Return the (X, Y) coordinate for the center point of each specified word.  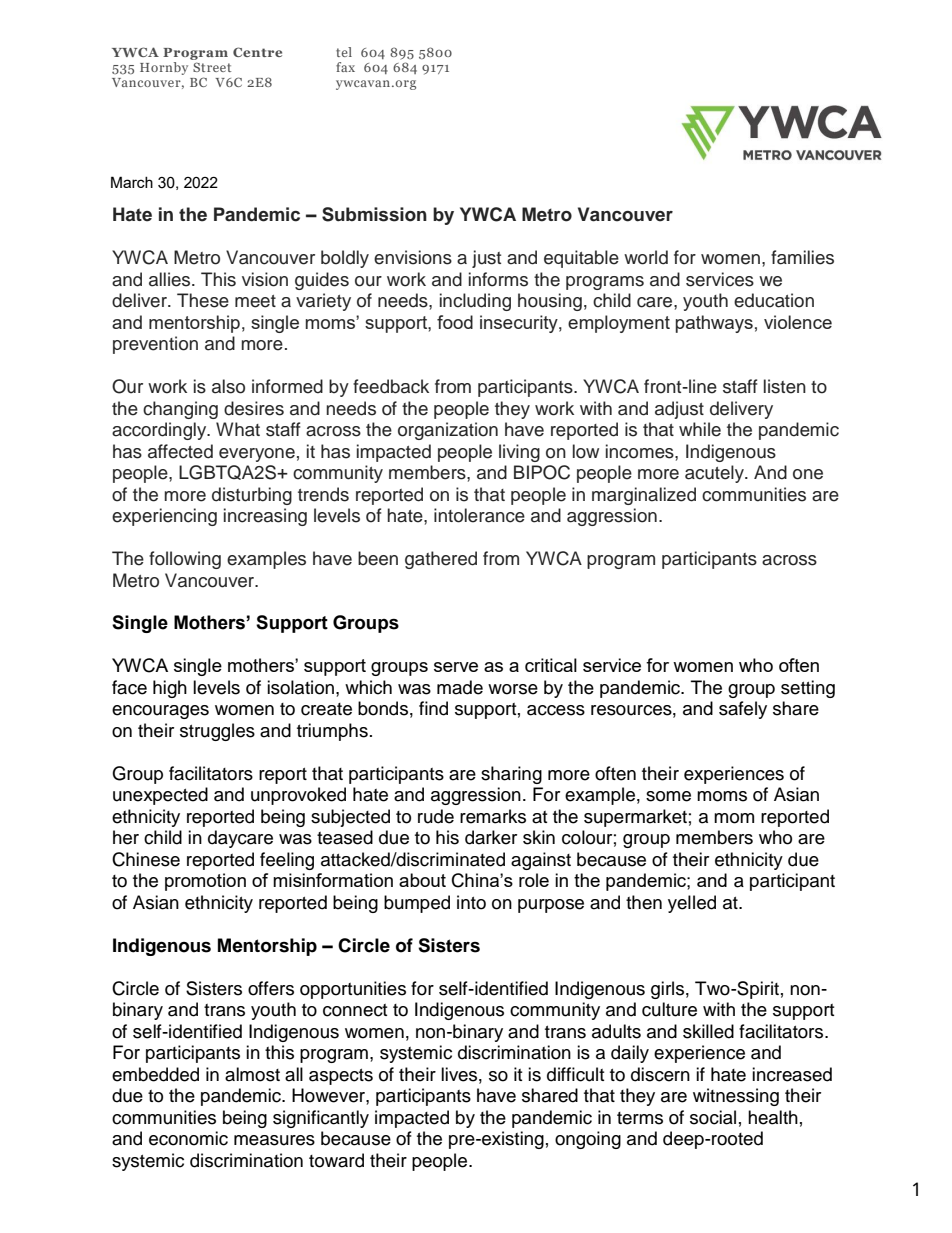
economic (188, 1138)
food (455, 322)
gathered (441, 560)
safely (743, 710)
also (228, 386)
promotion (205, 882)
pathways (714, 324)
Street (212, 67)
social (713, 1117)
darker (491, 837)
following (185, 560)
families (802, 257)
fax (345, 67)
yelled (692, 904)
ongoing (588, 1140)
